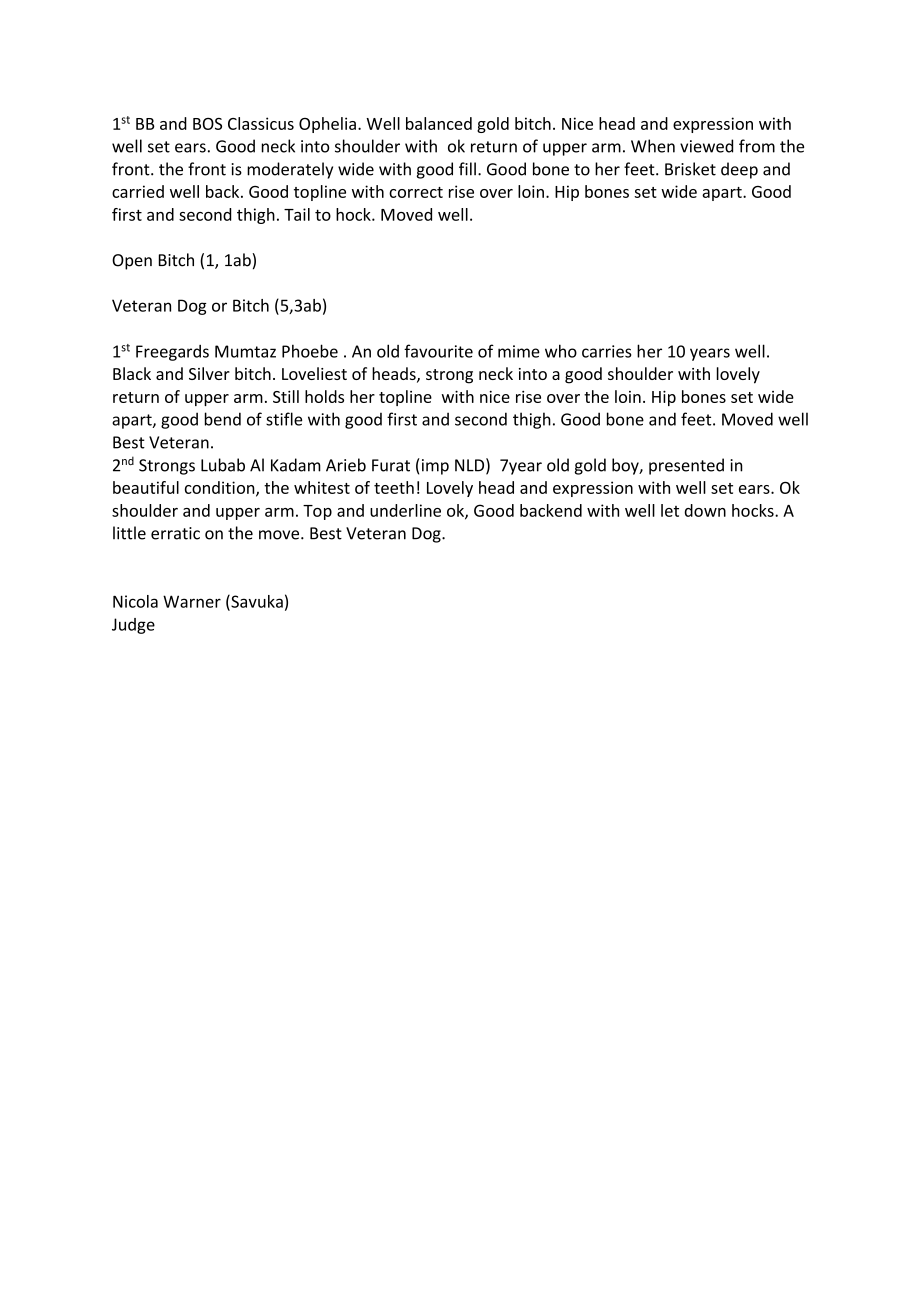  What do you see at coordinates (606, 351) in the document?
I see `carries` at bounding box center [606, 351].
